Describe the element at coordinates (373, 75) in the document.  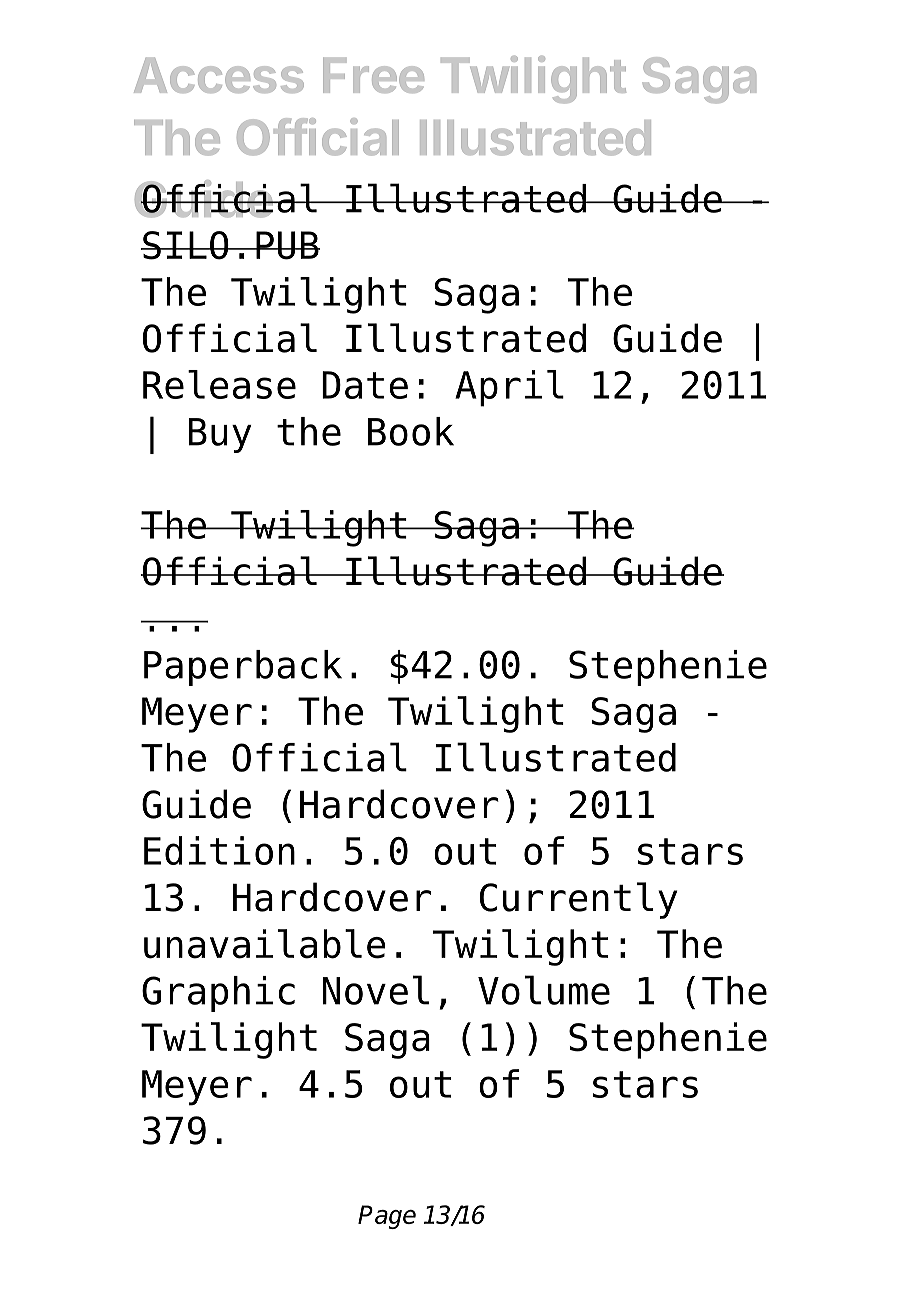
I see `Free` at that location.
